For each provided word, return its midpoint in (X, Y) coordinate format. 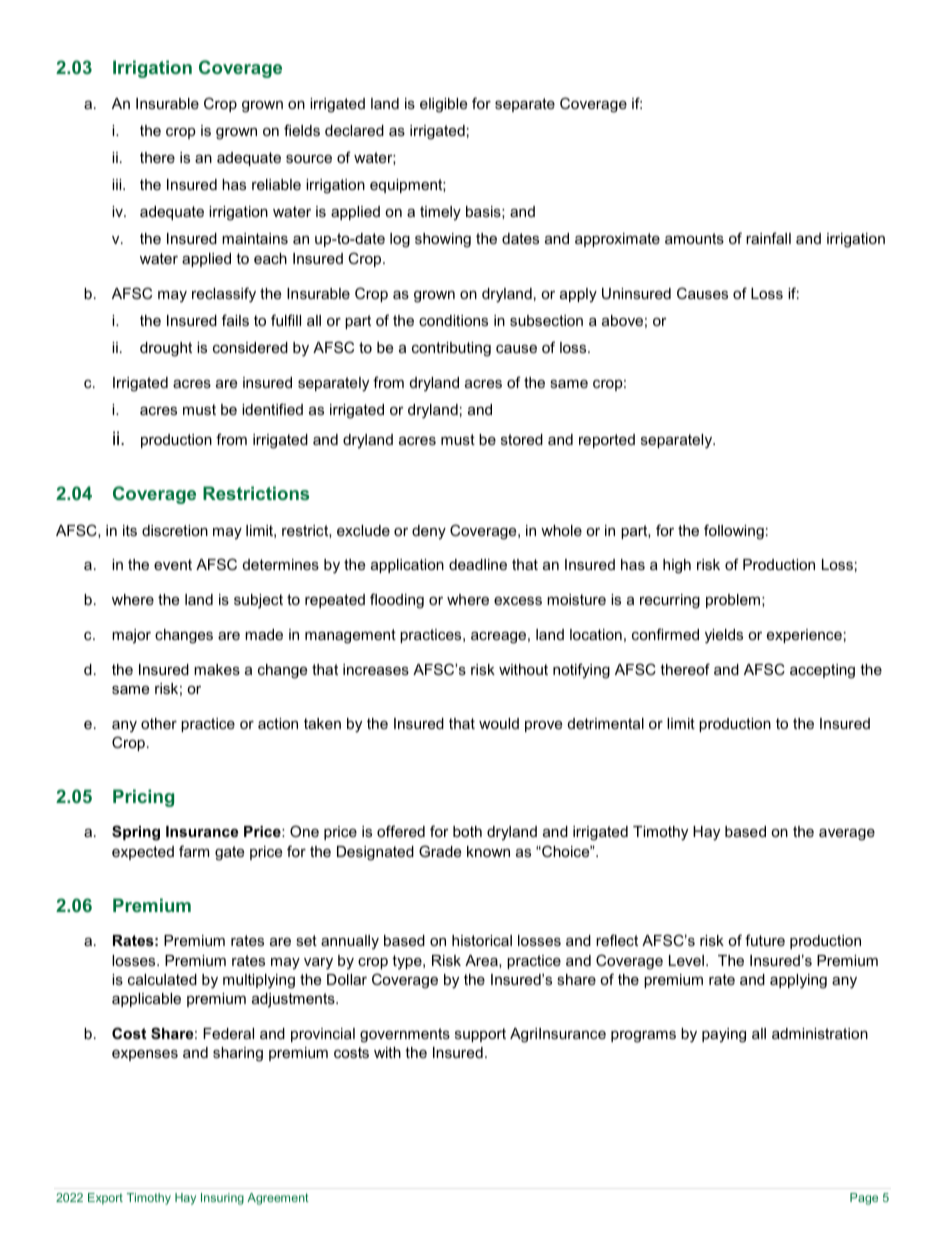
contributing (451, 349)
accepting (822, 671)
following (734, 532)
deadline (478, 564)
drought (166, 349)
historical (482, 940)
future (765, 940)
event (173, 564)
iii (118, 184)
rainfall (768, 238)
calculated (162, 979)
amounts (694, 238)
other (159, 723)
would (499, 723)
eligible (443, 105)
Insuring (222, 1199)
